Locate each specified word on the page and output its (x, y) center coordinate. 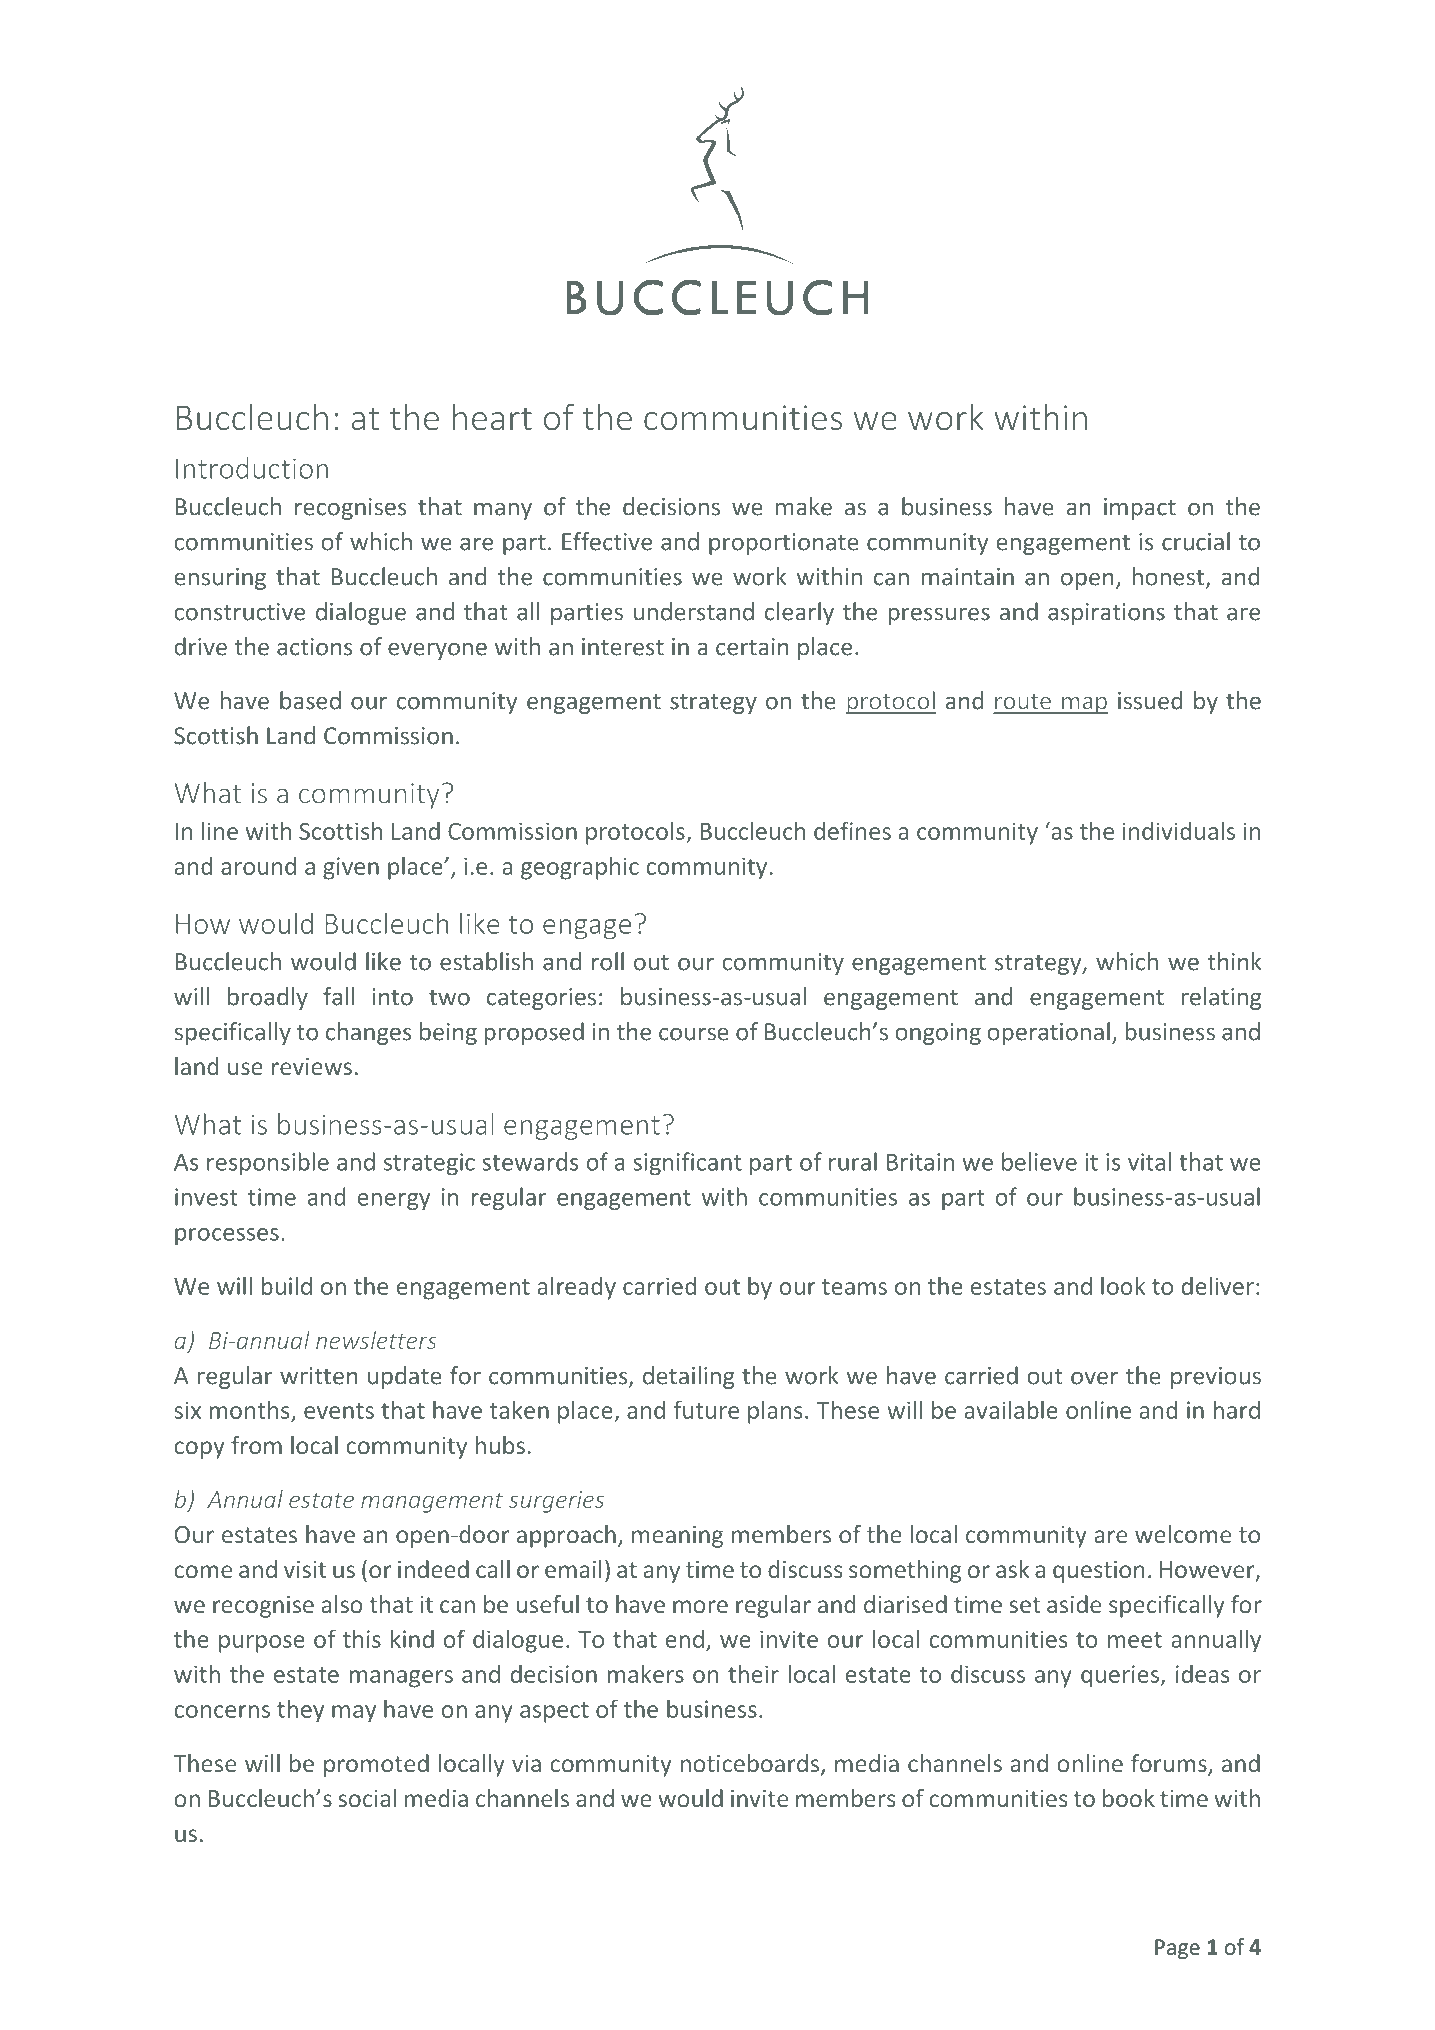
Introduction (252, 468)
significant (687, 1163)
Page (1177, 1949)
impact (1140, 509)
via (526, 1763)
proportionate (784, 544)
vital (1149, 1161)
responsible (268, 1163)
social (367, 1798)
